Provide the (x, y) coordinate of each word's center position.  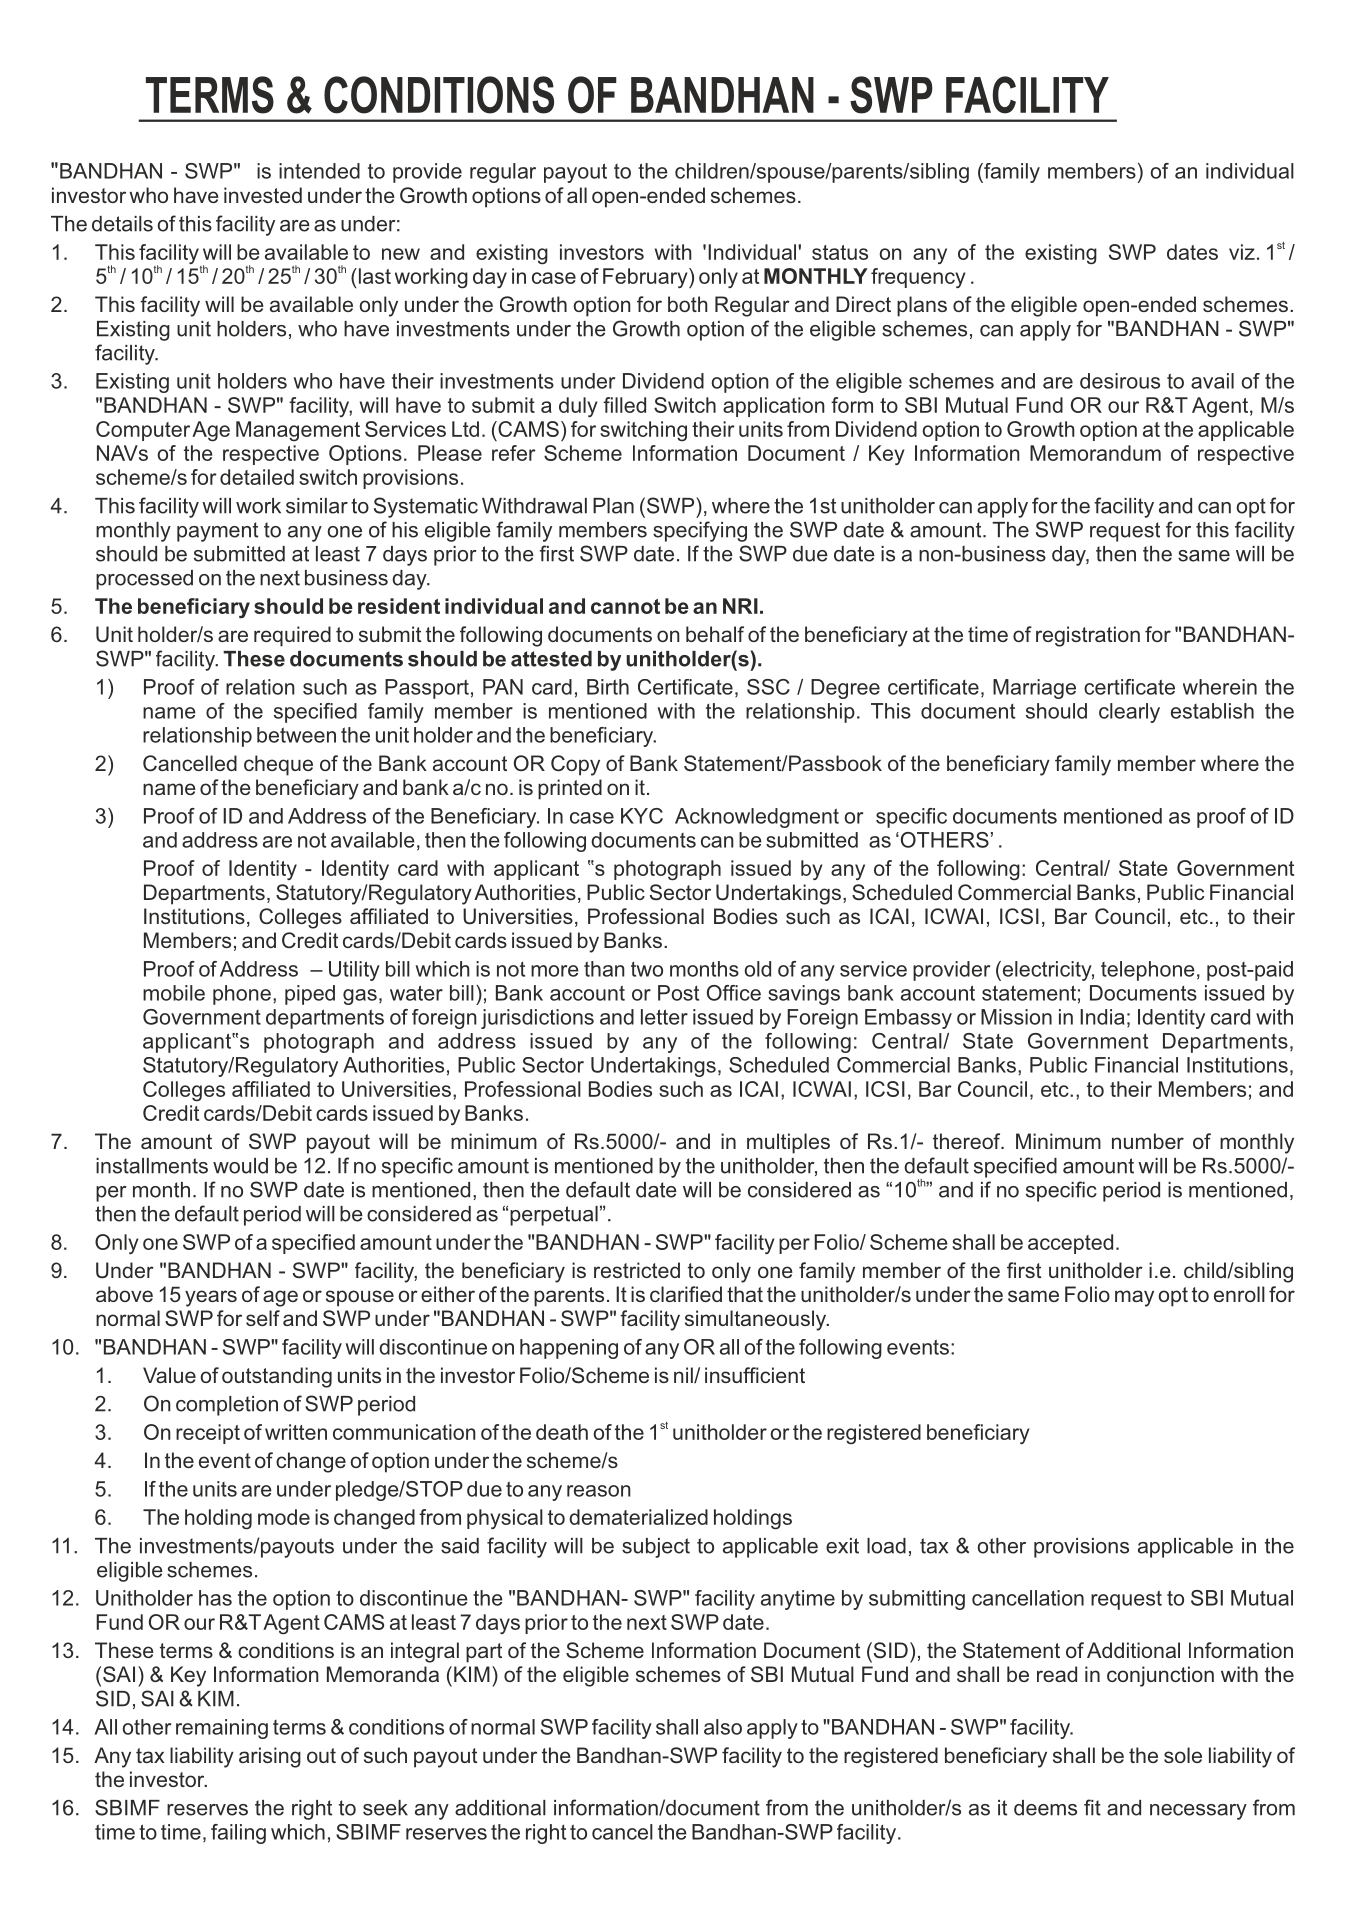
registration (1088, 636)
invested (263, 195)
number (1148, 1141)
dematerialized (638, 1517)
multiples (788, 1143)
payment (217, 532)
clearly (1129, 713)
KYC (642, 816)
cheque (278, 765)
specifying (700, 531)
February (646, 278)
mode (284, 1517)
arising (270, 1757)
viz (1242, 252)
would (240, 1166)
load (886, 1546)
